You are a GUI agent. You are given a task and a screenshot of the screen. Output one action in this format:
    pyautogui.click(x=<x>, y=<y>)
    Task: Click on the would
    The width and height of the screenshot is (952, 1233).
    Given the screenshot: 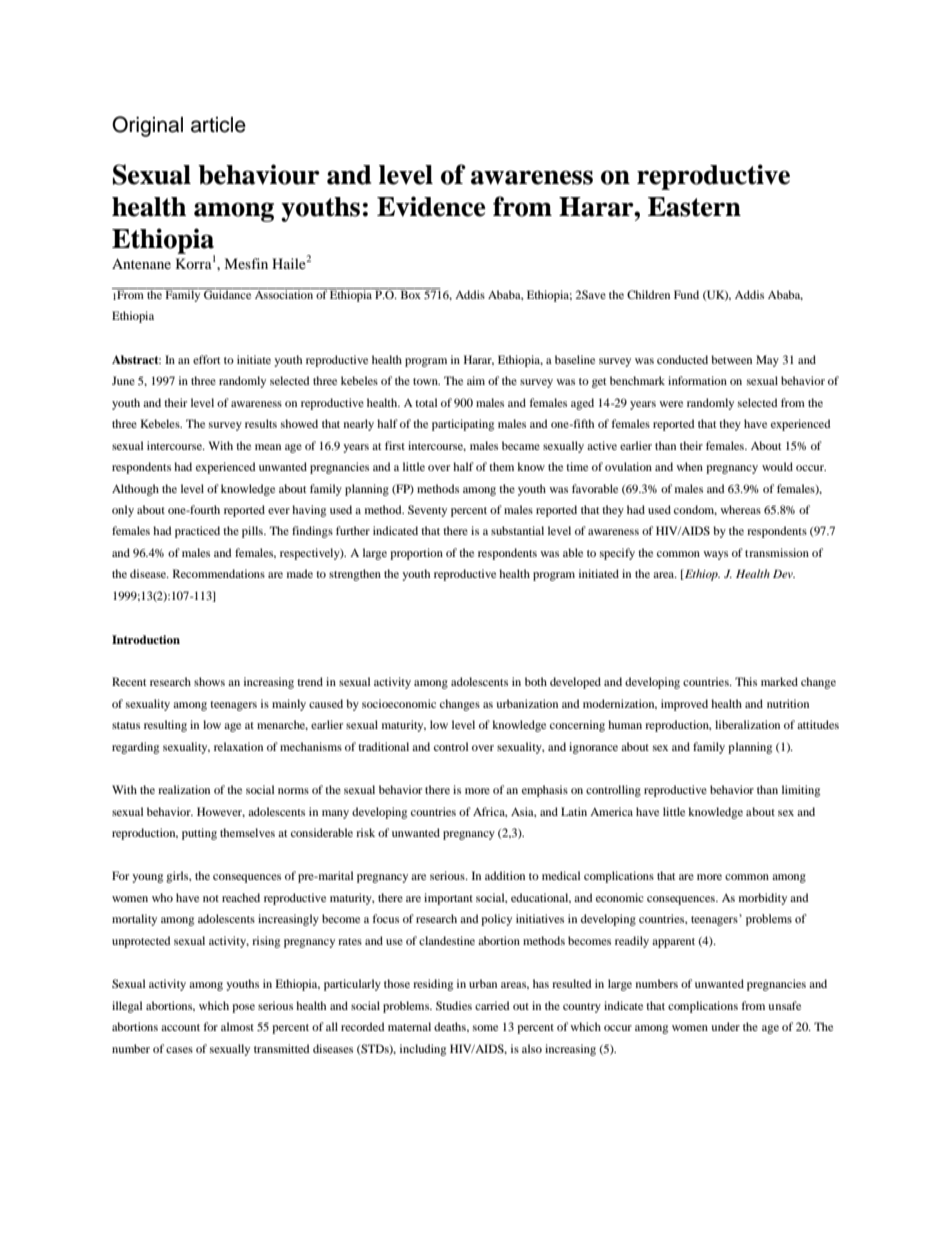 What is the action you would take?
    pyautogui.click(x=777, y=466)
